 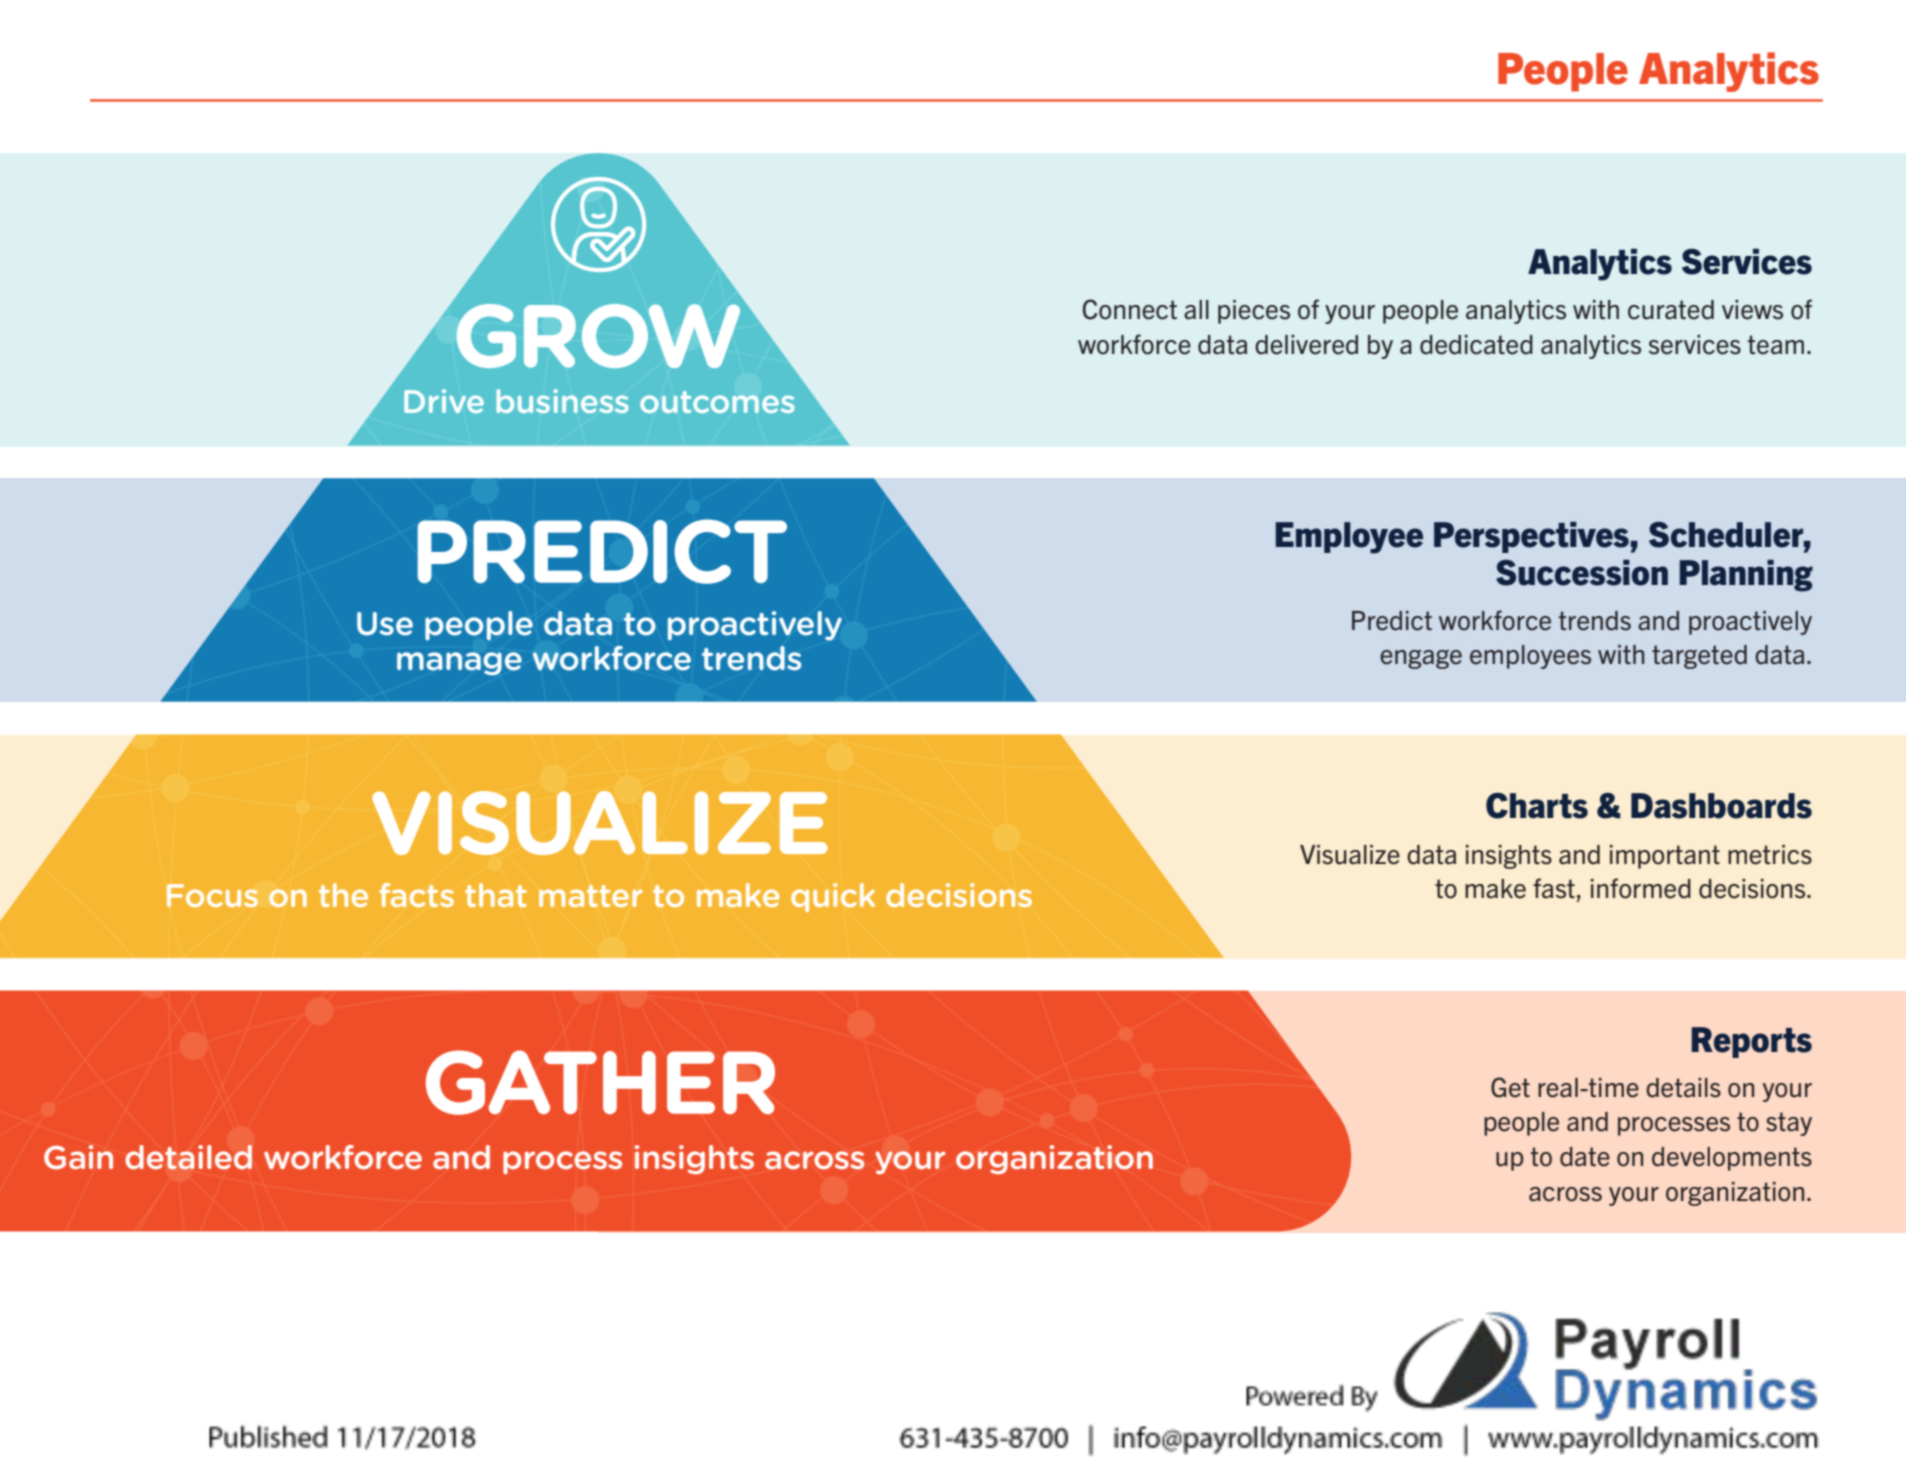 I want to click on outcomes, so click(x=717, y=402).
